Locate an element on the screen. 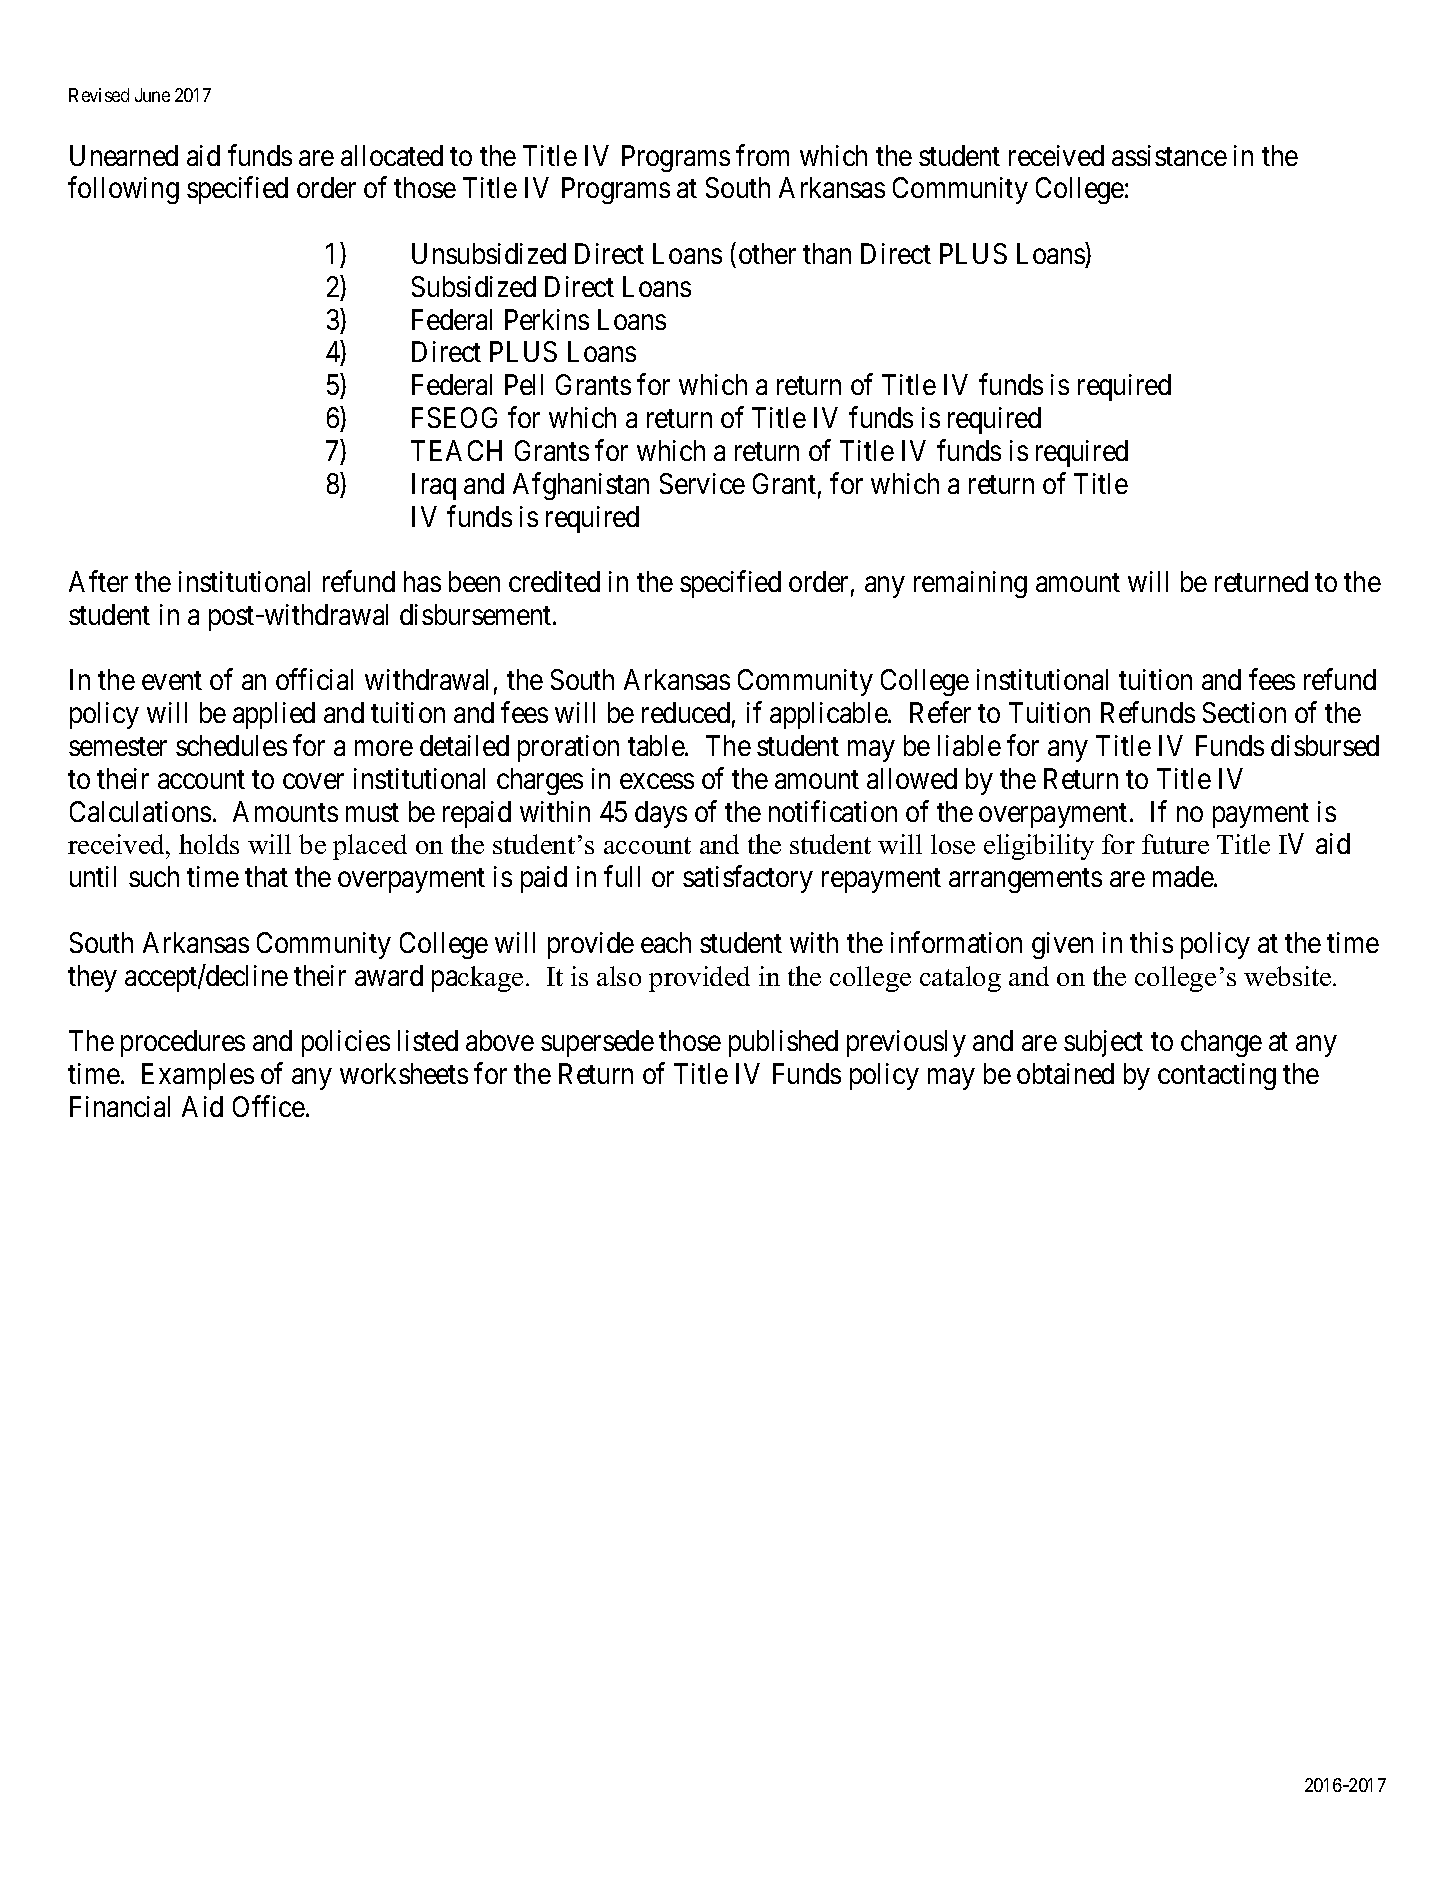 The height and width of the screenshot is (1883, 1455). June is located at coordinates (152, 95).
